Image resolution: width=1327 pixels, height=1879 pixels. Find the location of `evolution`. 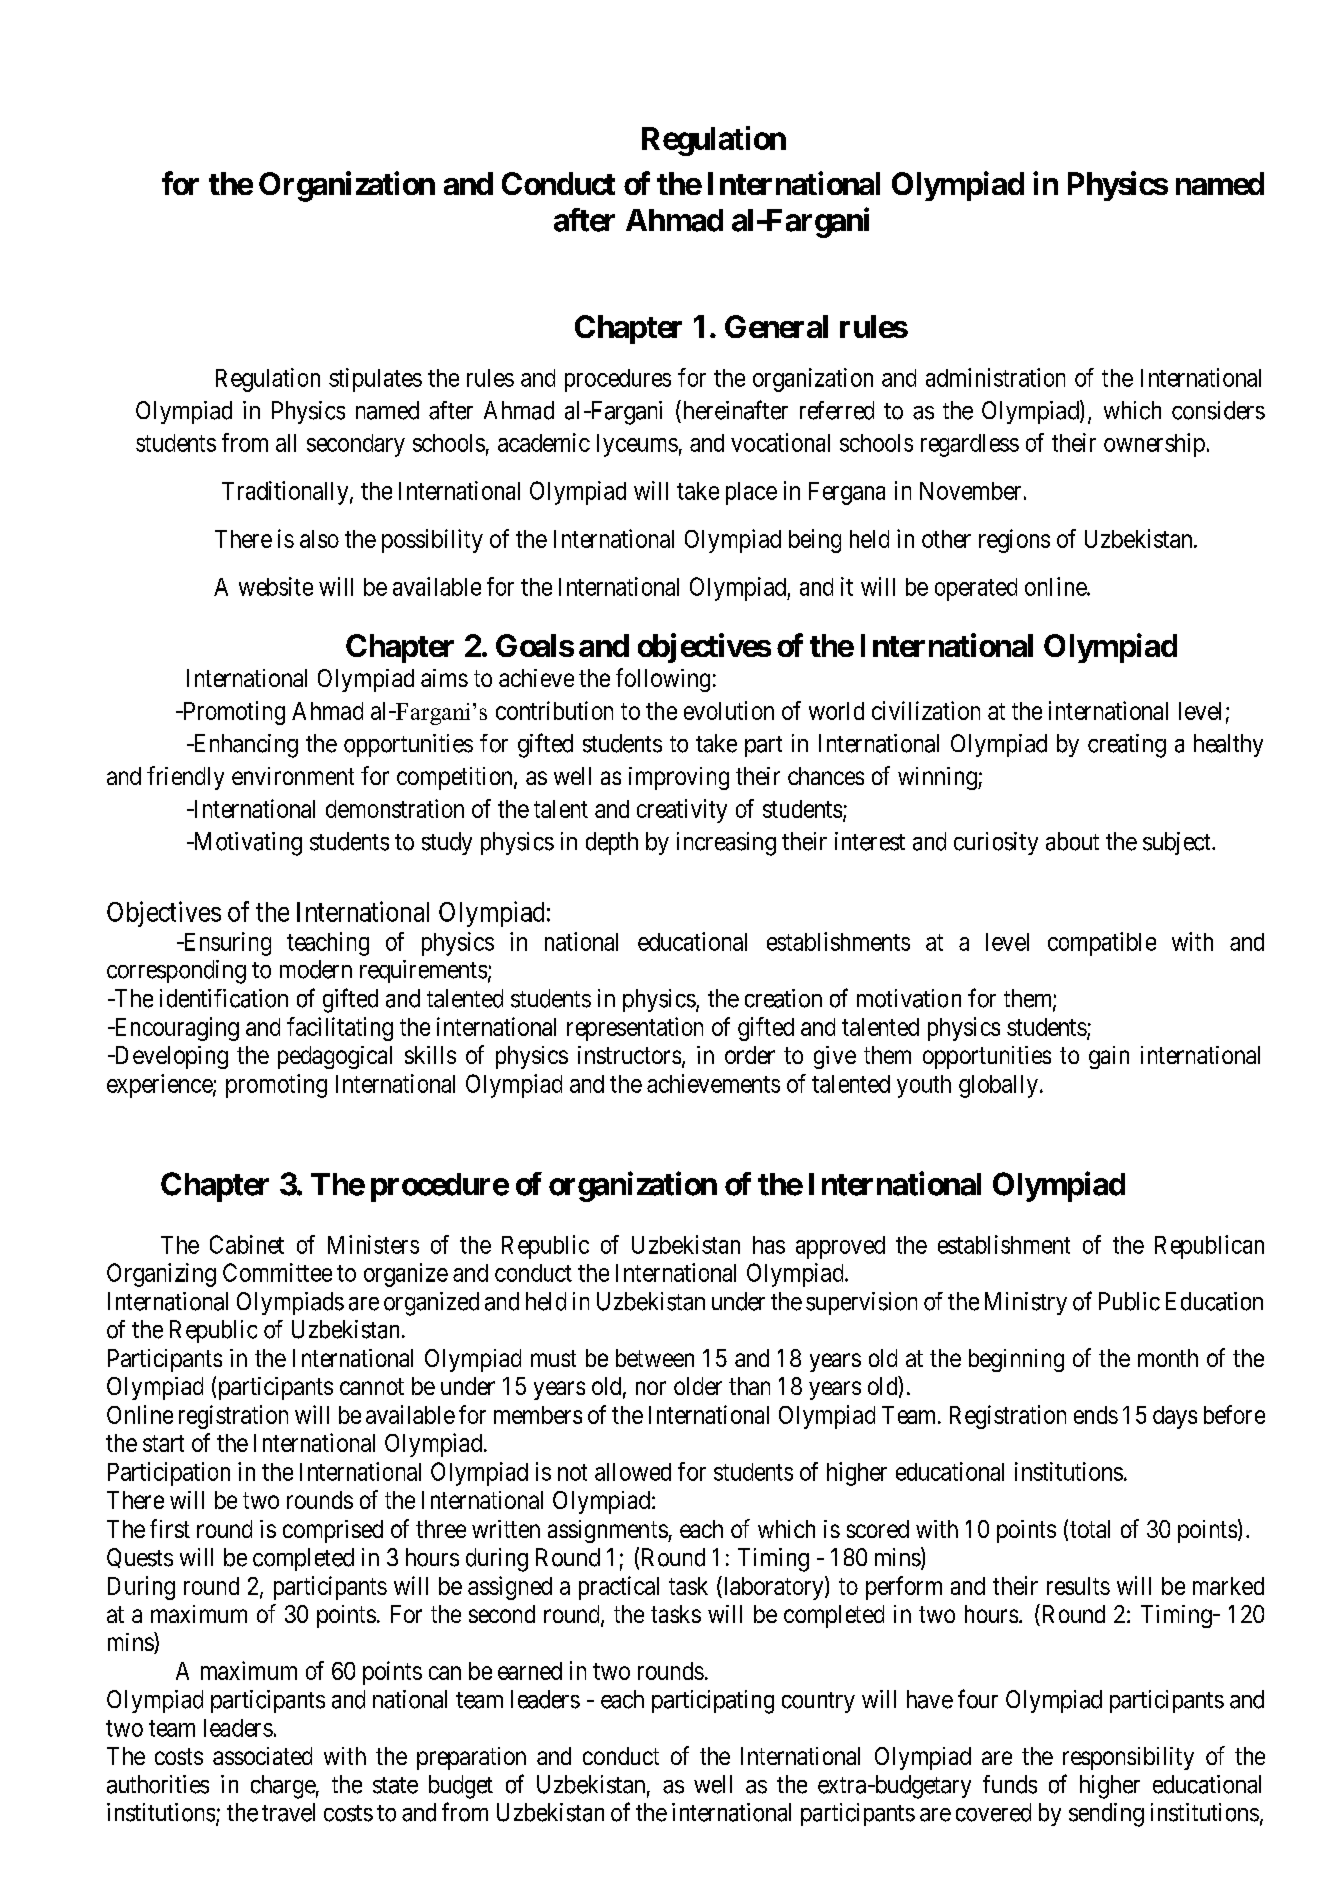

evolution is located at coordinates (729, 710).
